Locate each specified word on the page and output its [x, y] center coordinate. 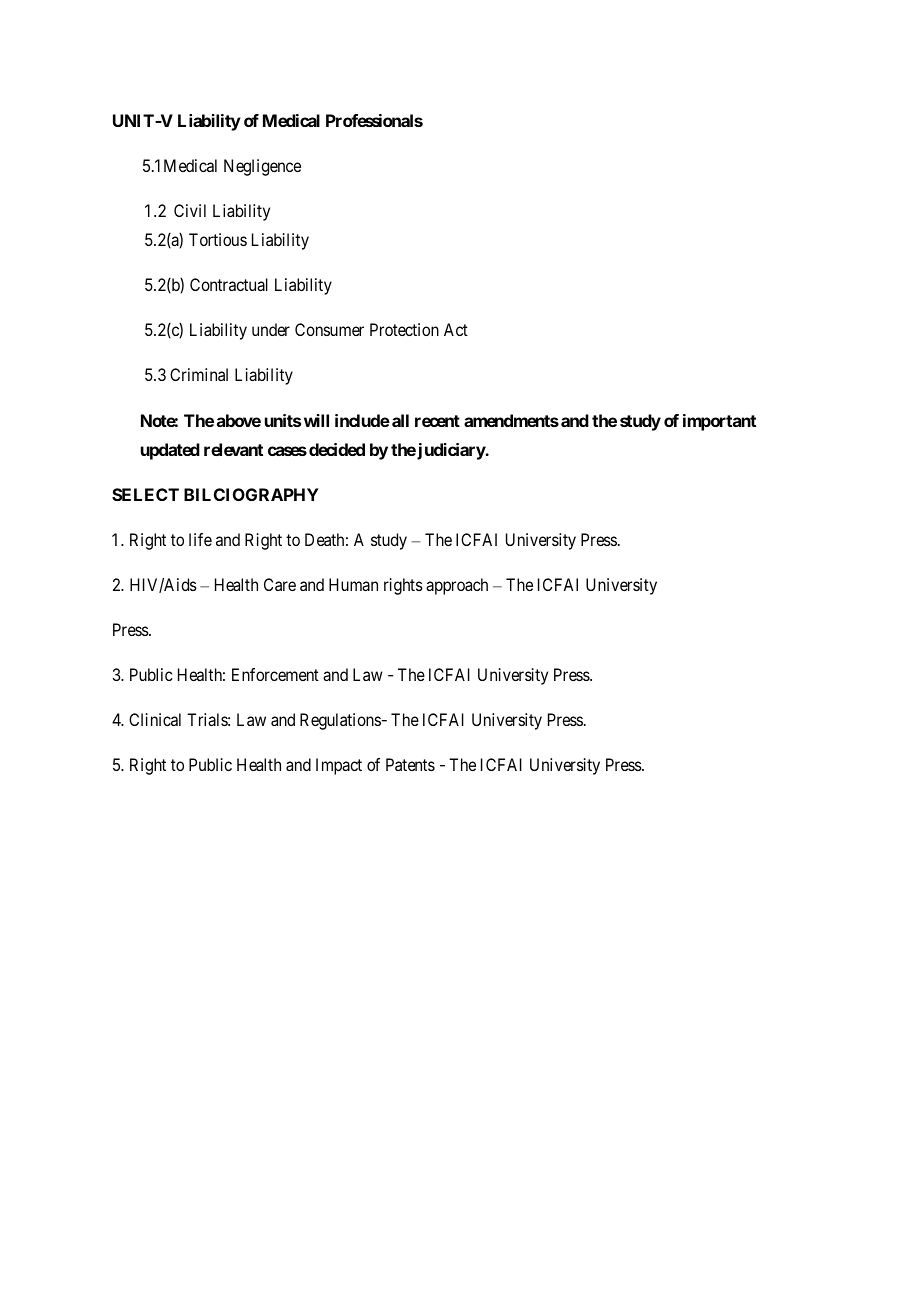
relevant [233, 449]
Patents [410, 764]
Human [353, 584]
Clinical [155, 719]
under [271, 329]
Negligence [262, 167]
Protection [404, 329]
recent [437, 421]
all [400, 420]
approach [457, 586]
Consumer [329, 329]
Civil [190, 210]
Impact [339, 766]
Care [280, 584]
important [719, 422]
